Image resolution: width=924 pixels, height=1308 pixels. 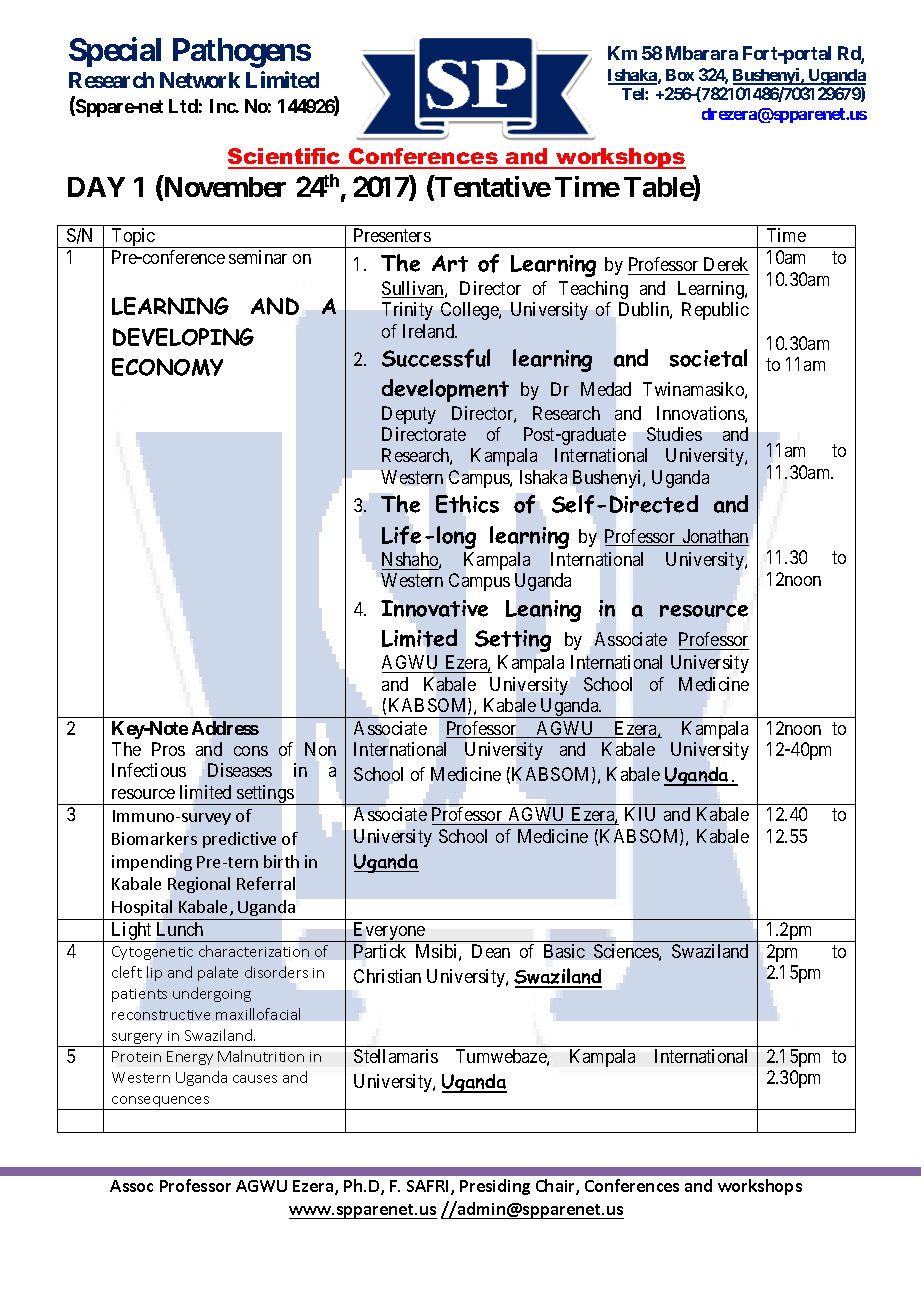 I want to click on KIU, so click(x=640, y=814).
